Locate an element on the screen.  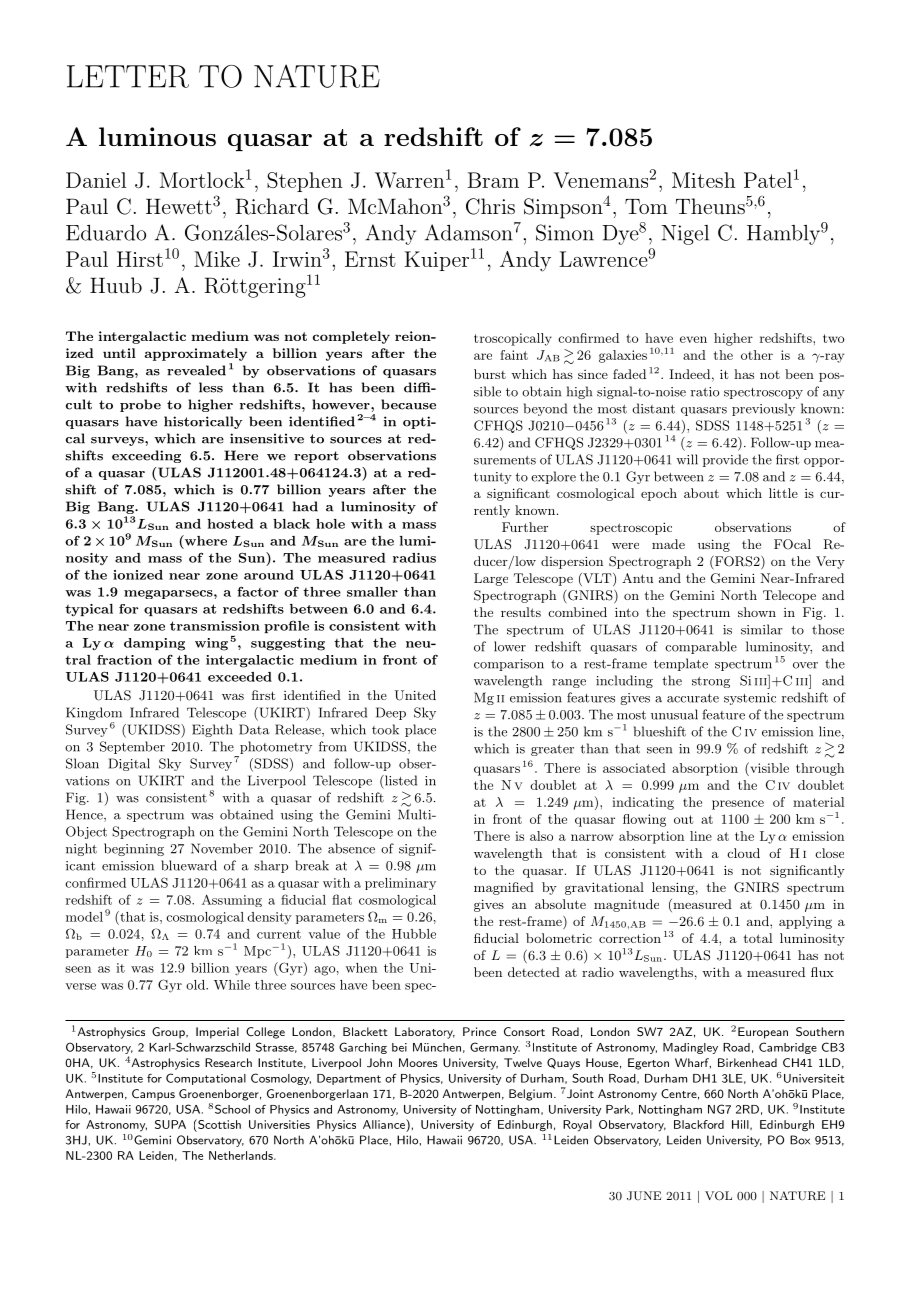
SUPA is located at coordinates (170, 1124).
